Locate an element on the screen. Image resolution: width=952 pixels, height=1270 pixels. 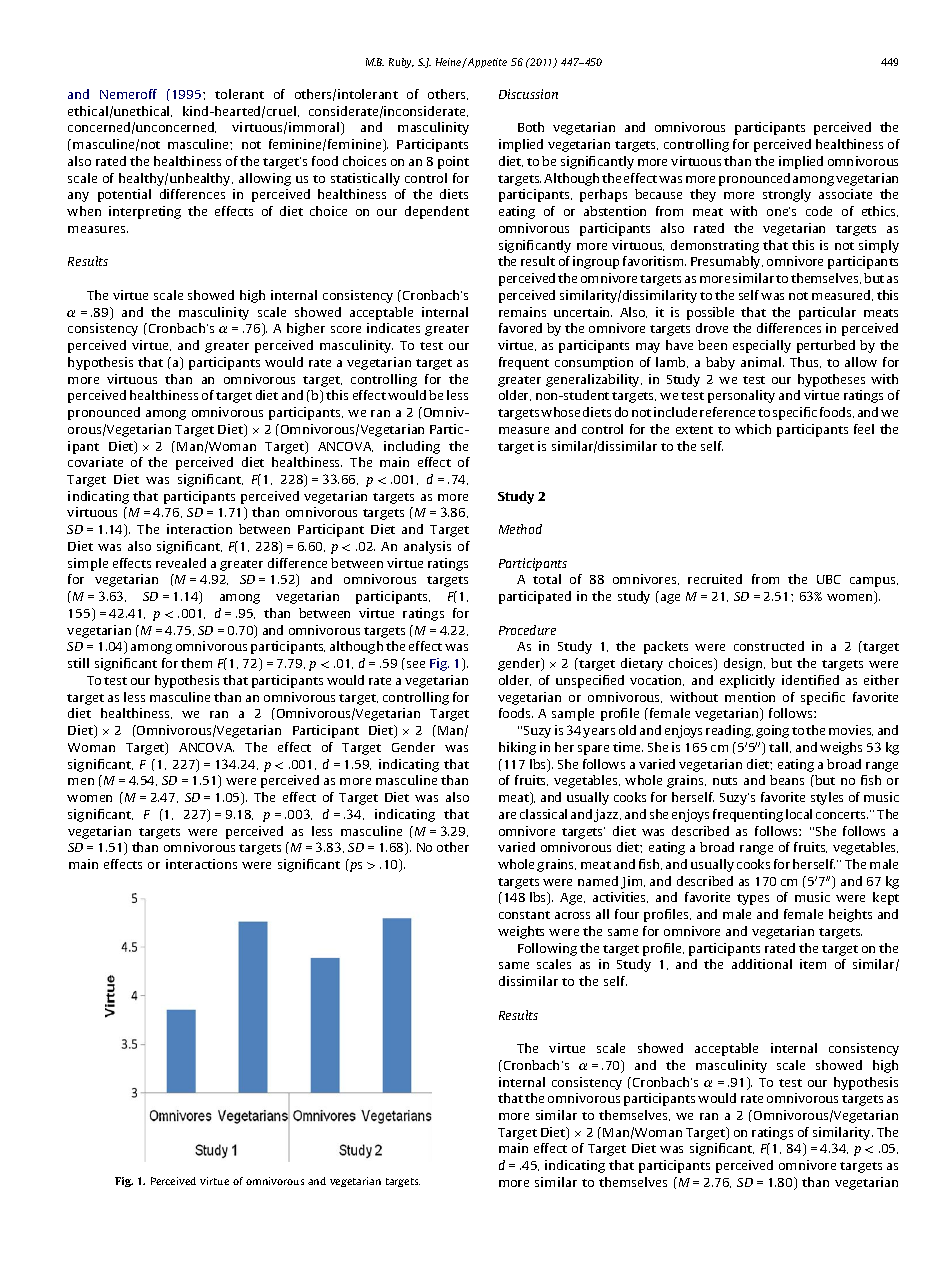
weights is located at coordinates (521, 932).
